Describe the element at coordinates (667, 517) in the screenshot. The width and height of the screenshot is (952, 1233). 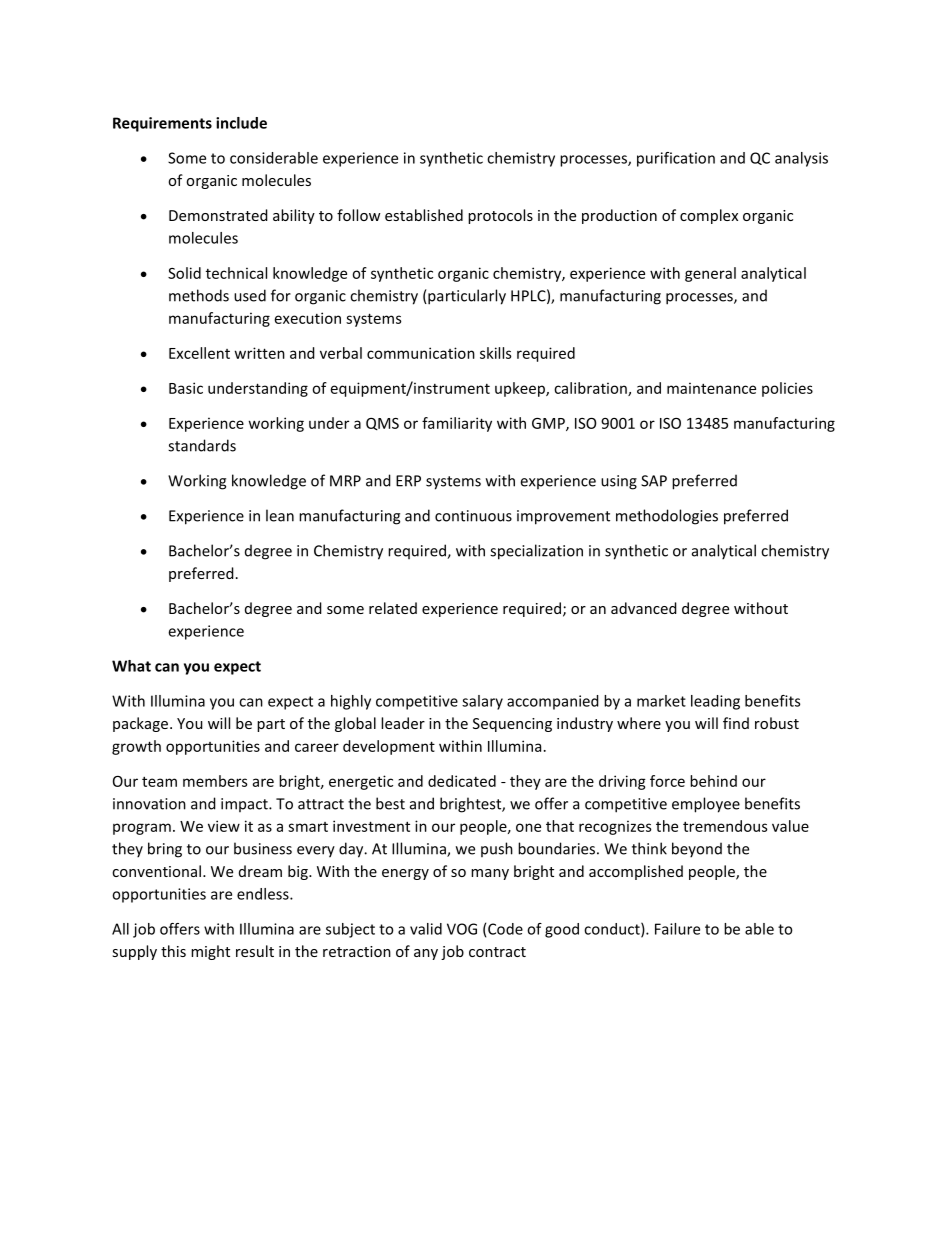
I see `methodologies` at that location.
